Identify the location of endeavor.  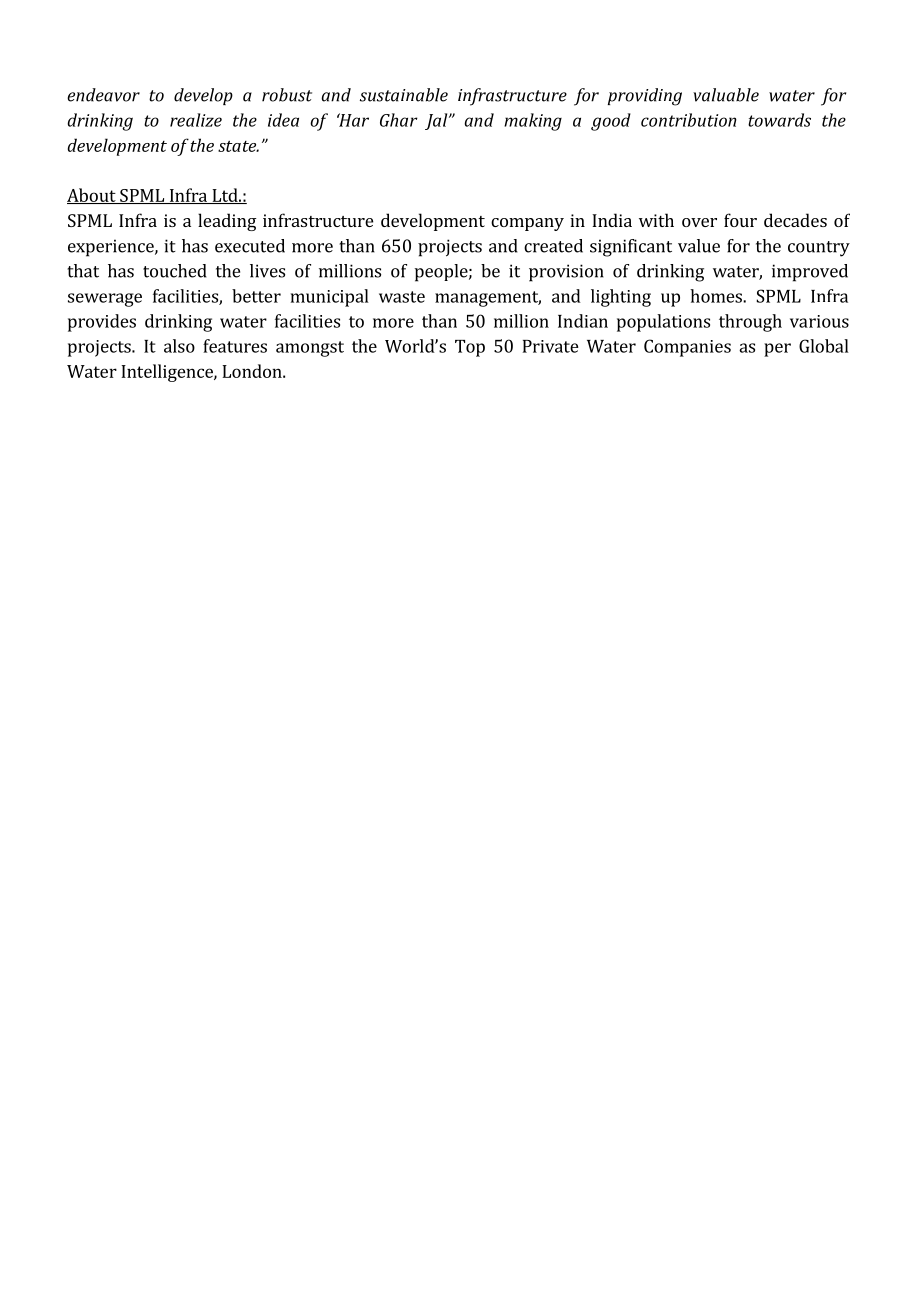
(103, 95).
